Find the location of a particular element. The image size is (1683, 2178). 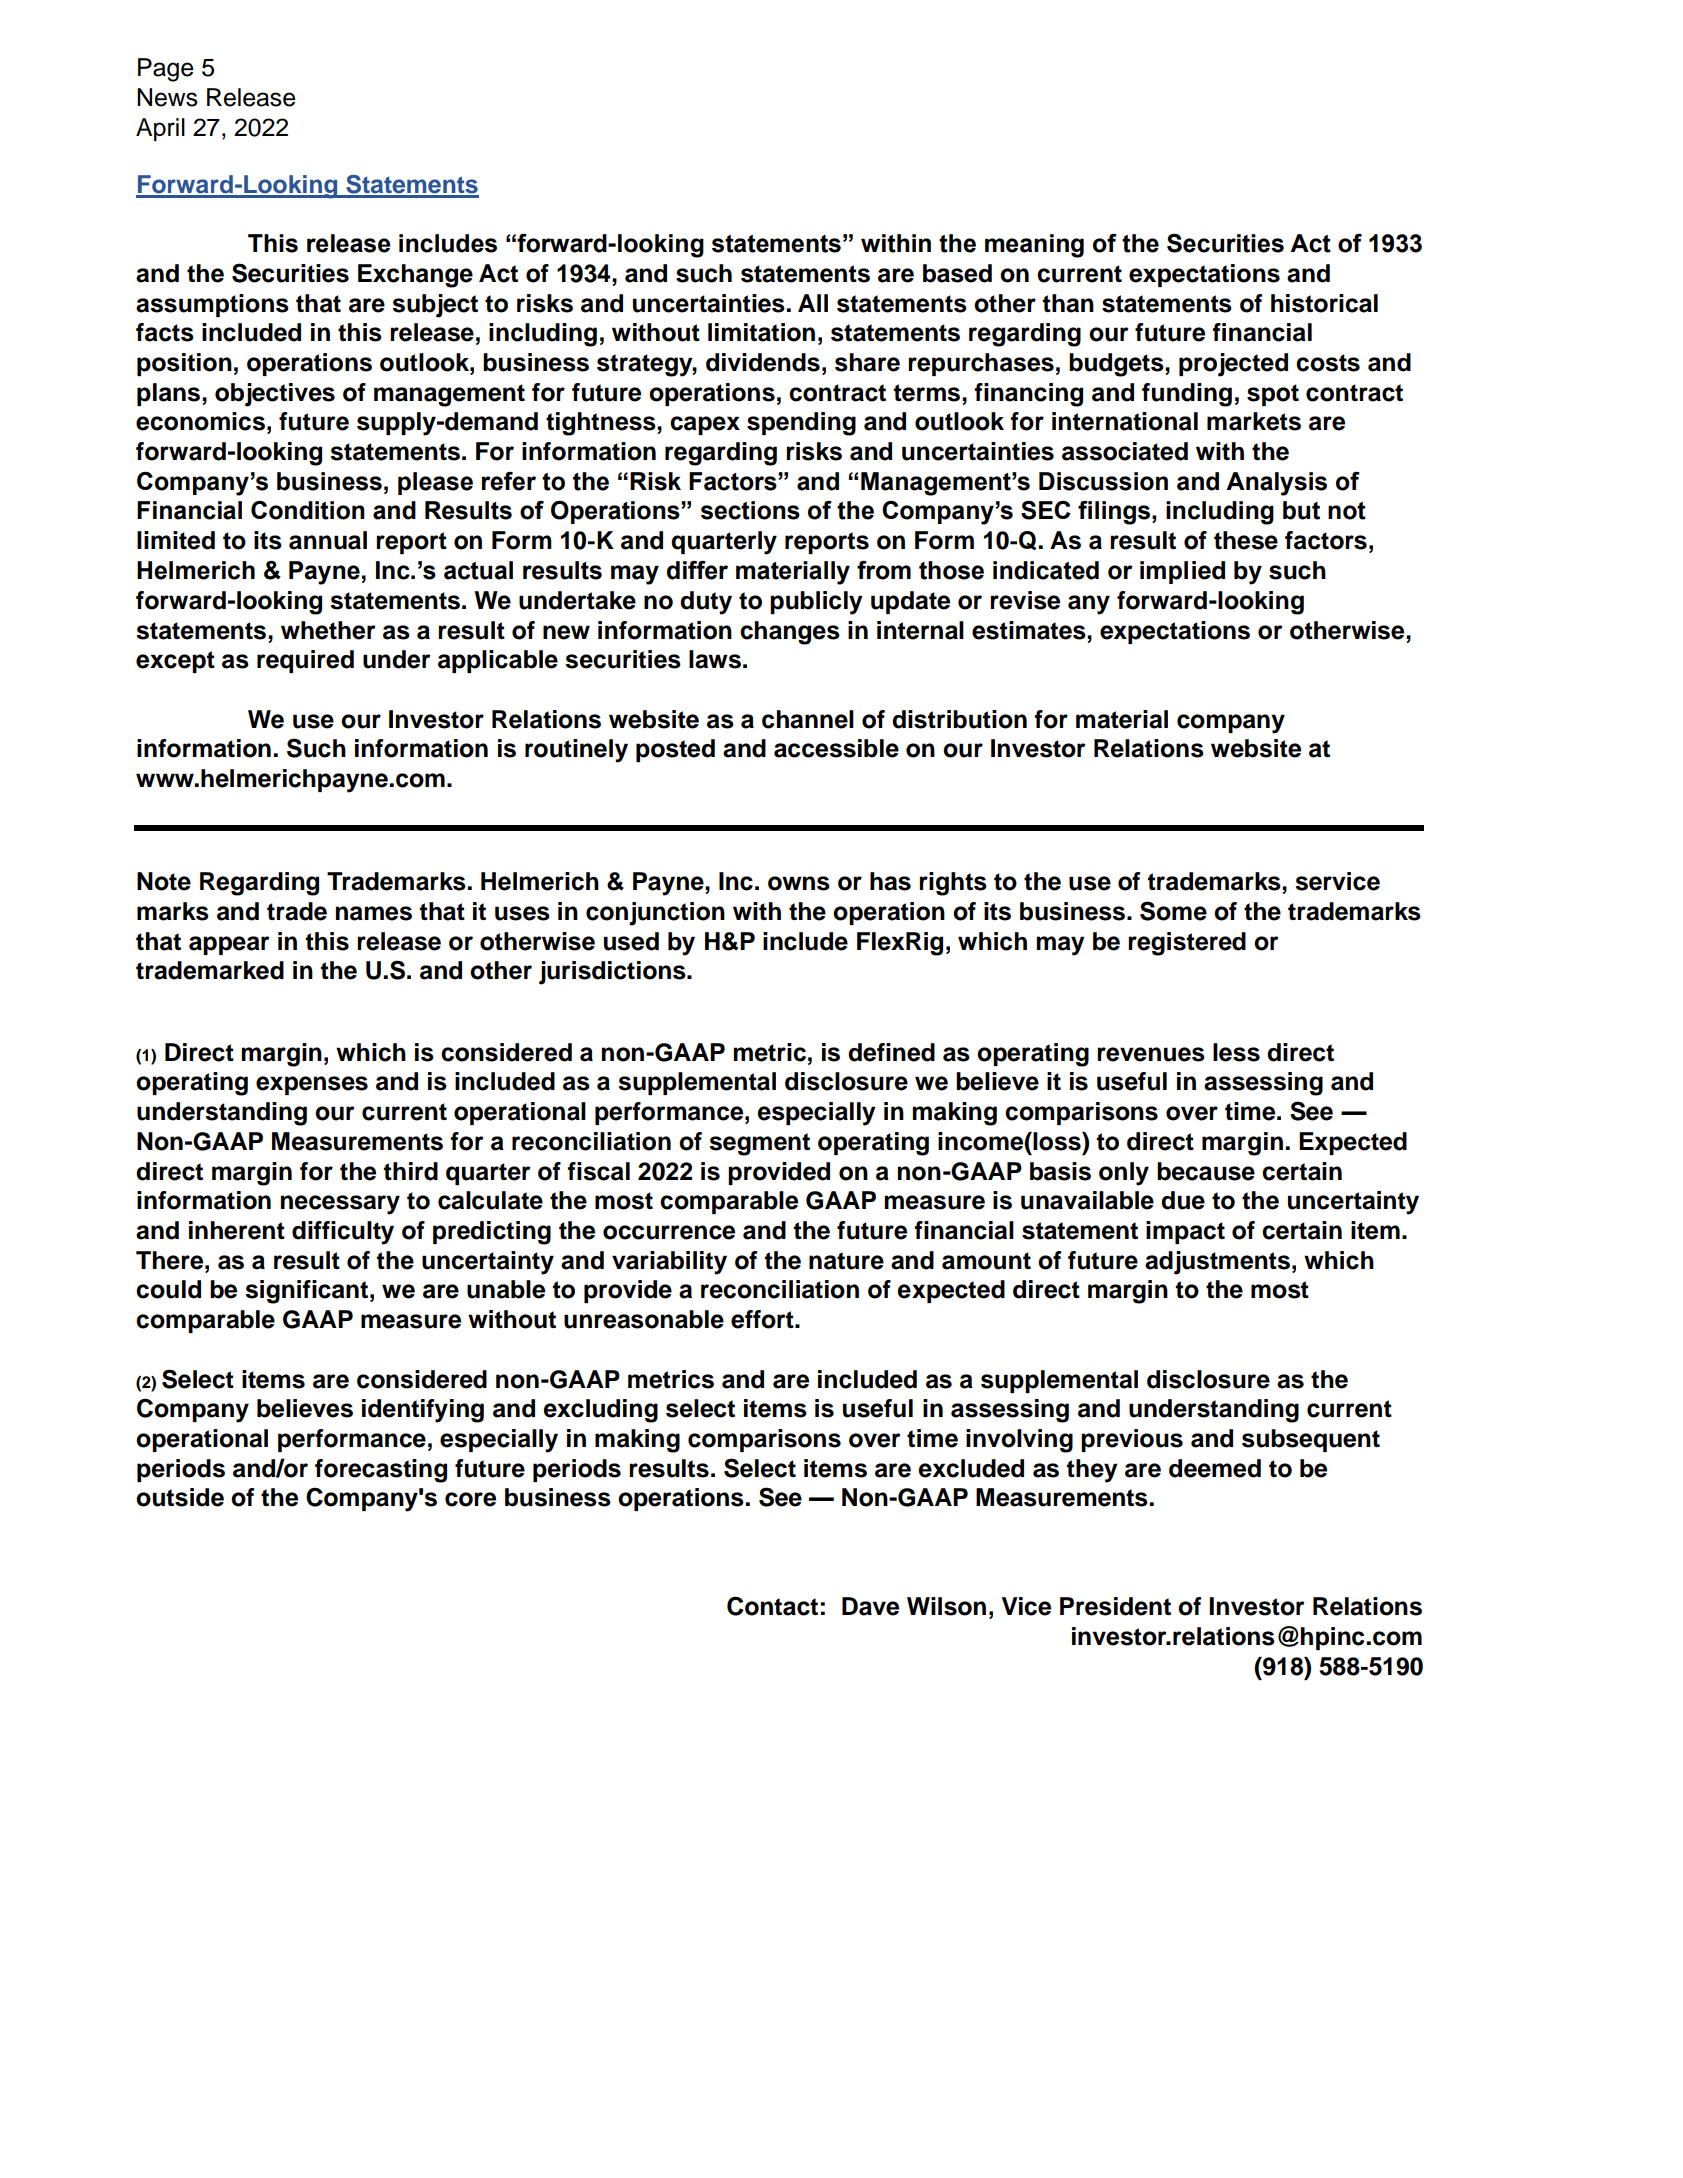

sections is located at coordinates (750, 510).
